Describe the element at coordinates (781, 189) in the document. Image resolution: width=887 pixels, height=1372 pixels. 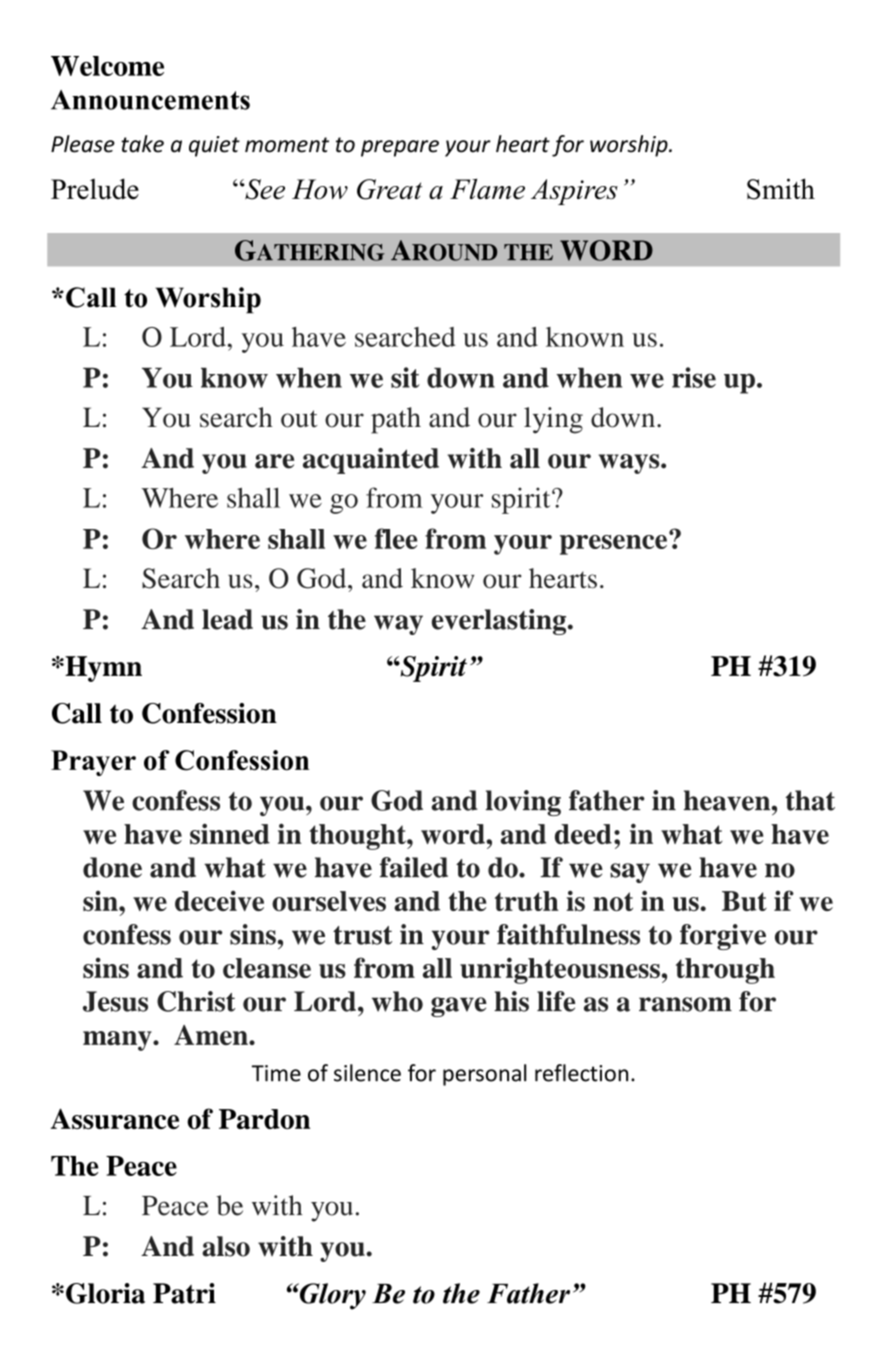
I see `Smith` at that location.
